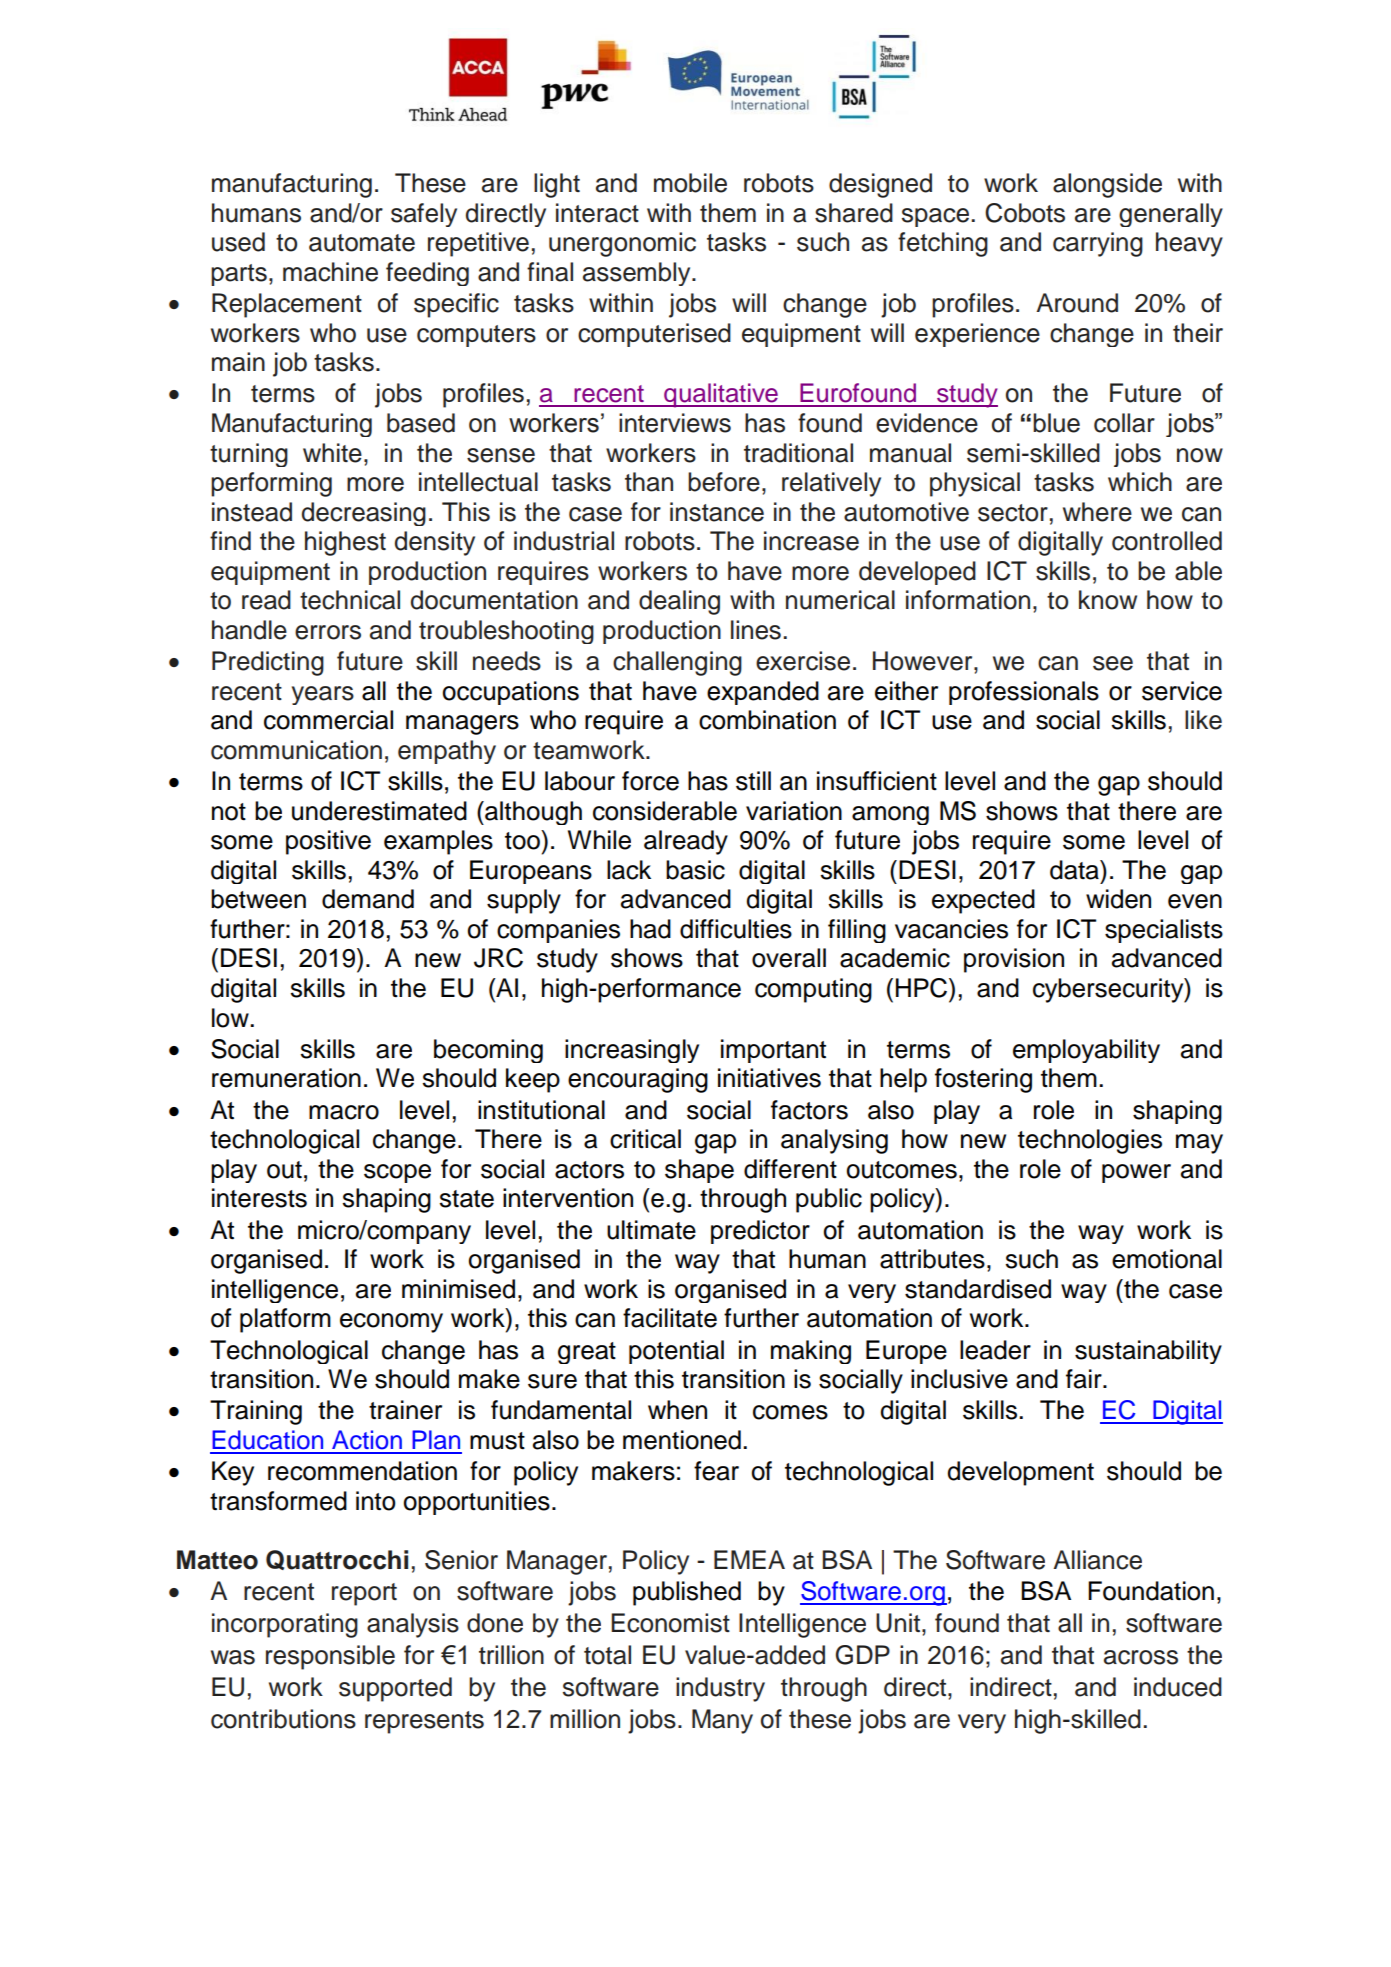 The width and height of the screenshot is (1391, 1967). What do you see at coordinates (1024, 693) in the screenshot?
I see `professionals` at bounding box center [1024, 693].
